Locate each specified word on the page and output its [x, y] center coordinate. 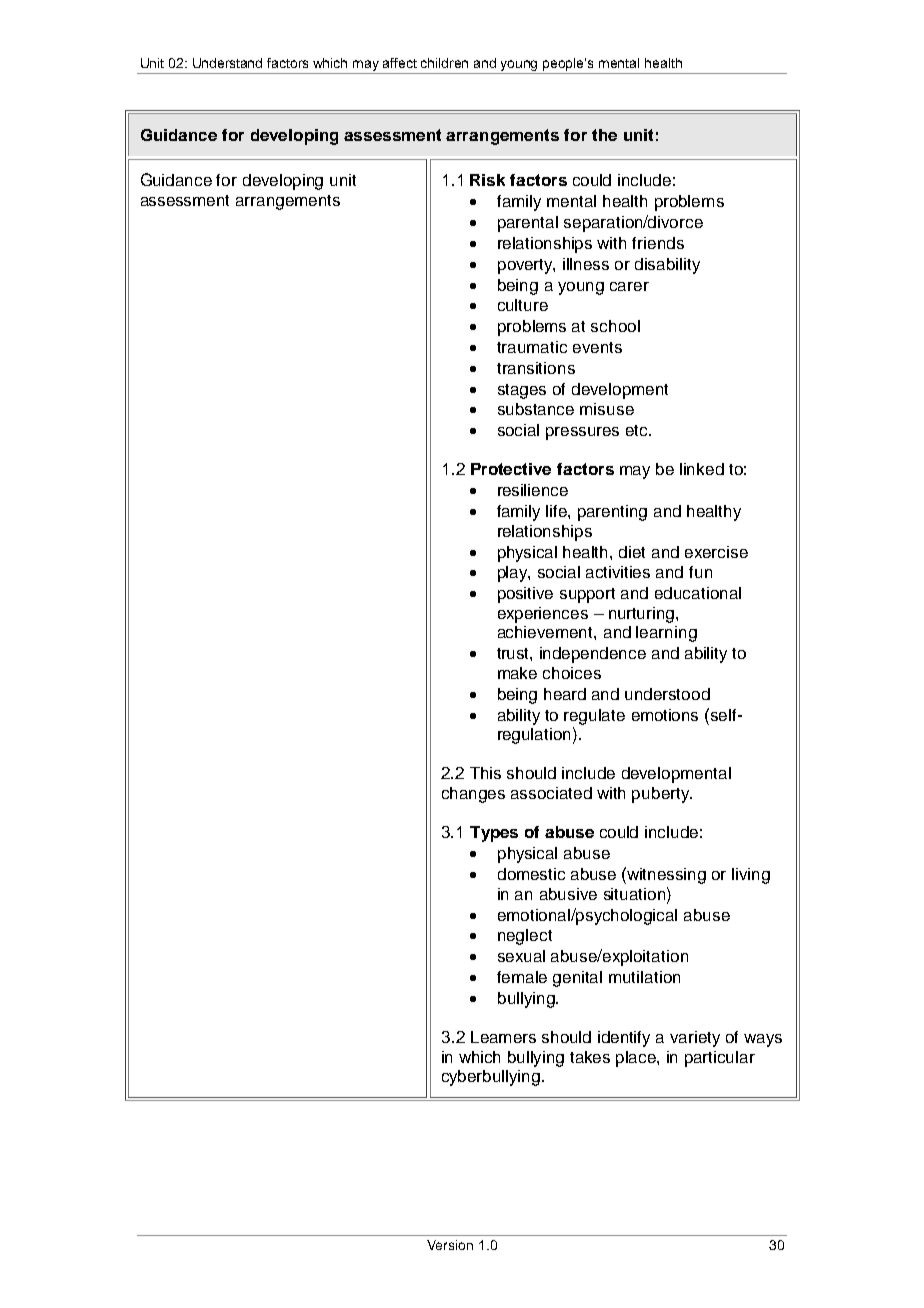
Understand [227, 63]
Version [450, 1245]
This [485, 773]
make [517, 673]
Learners [503, 1037]
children [444, 63]
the [604, 135]
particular [720, 1059]
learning [666, 634]
